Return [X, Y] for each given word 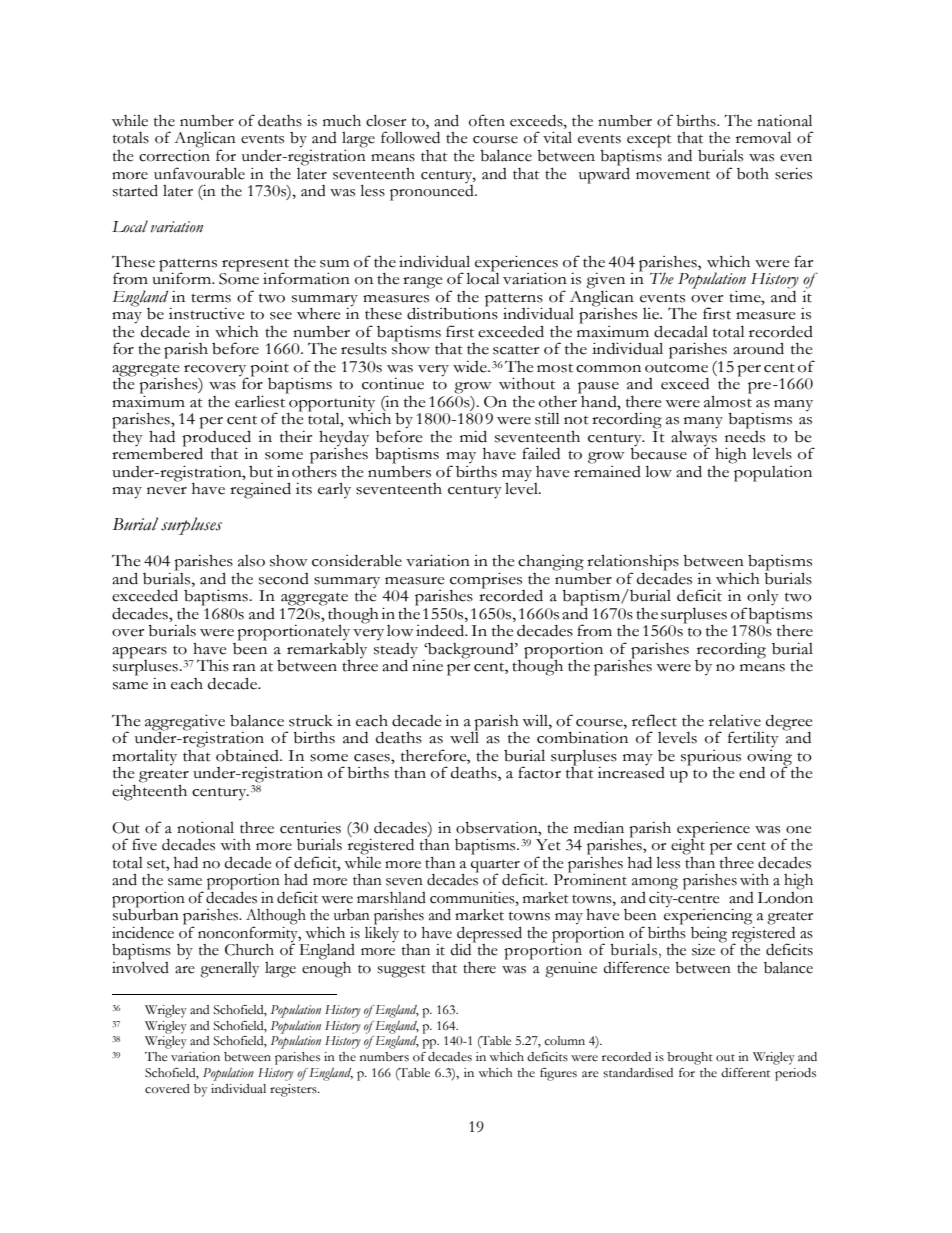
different [745, 1073]
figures [558, 1074]
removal [763, 137]
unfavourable [199, 173]
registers [294, 1090]
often [487, 120]
